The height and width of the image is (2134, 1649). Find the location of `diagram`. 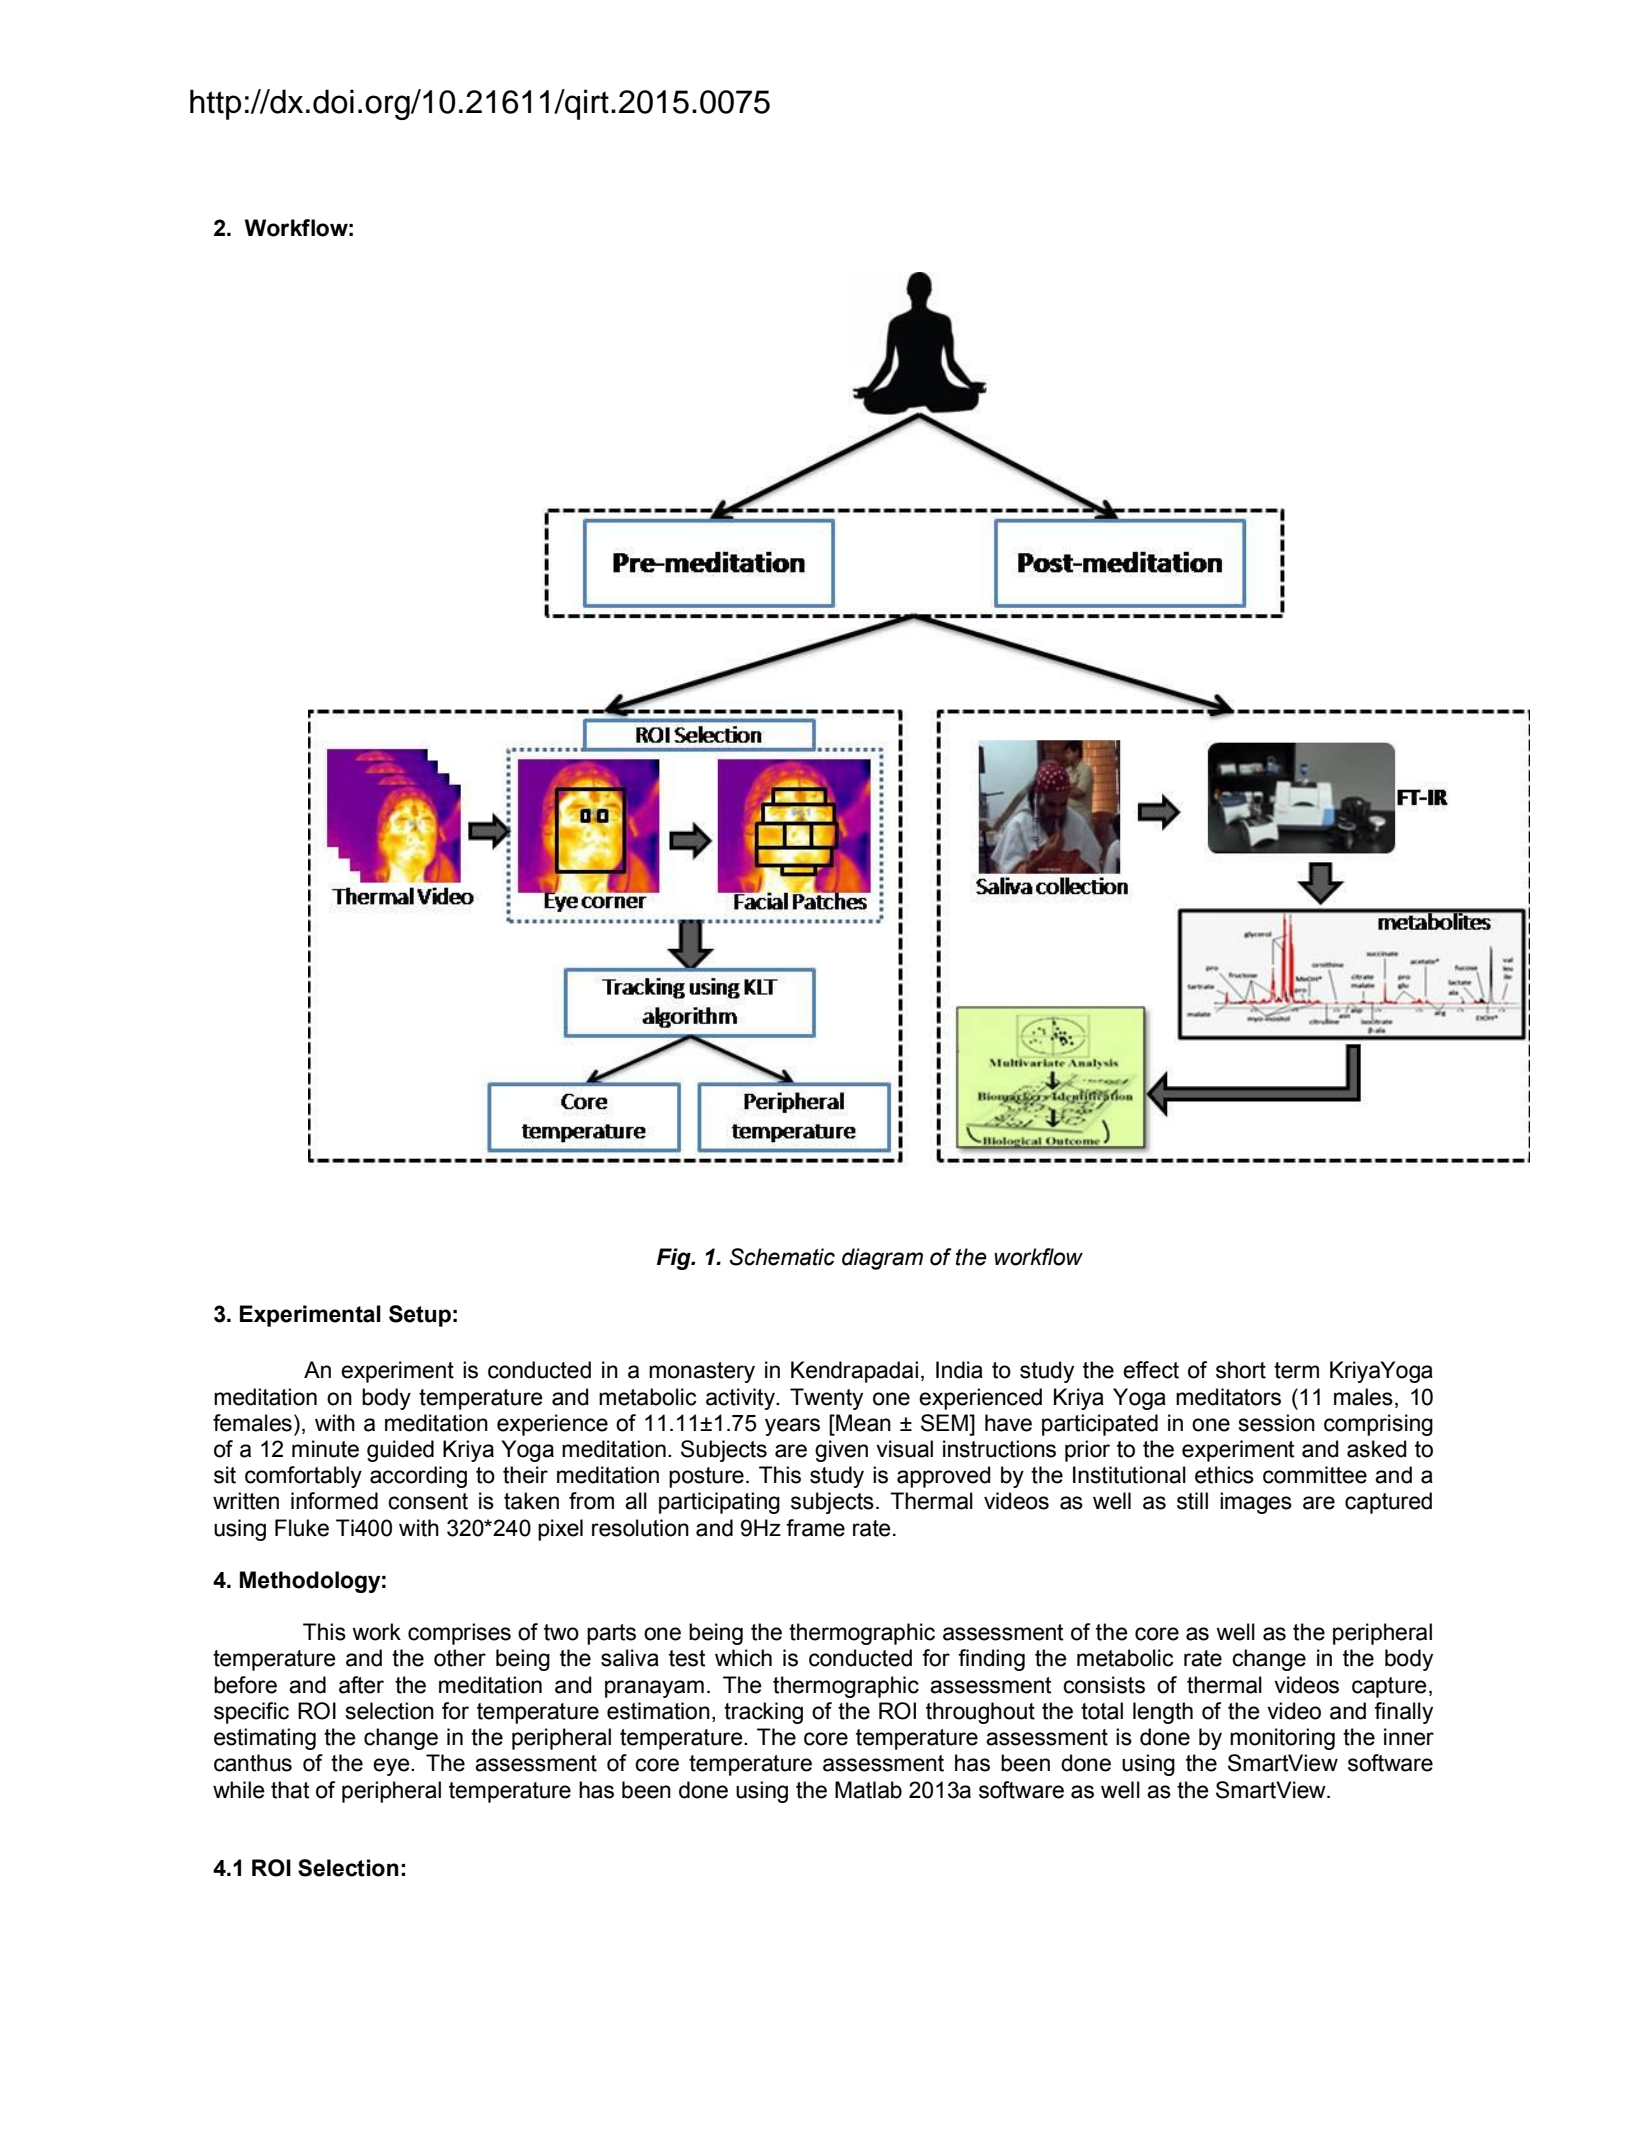

diagram is located at coordinates (882, 1259).
